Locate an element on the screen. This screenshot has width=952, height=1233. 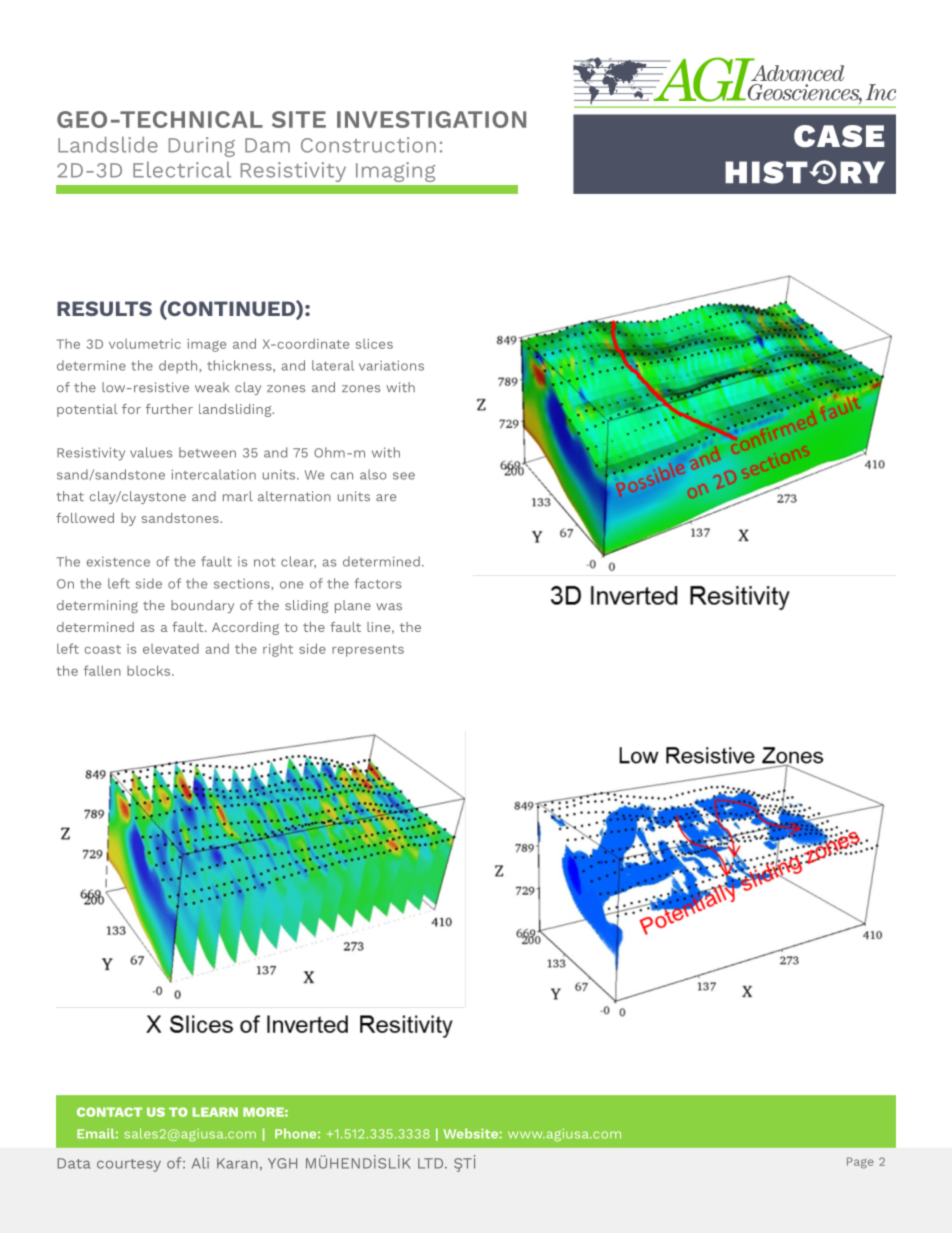
HIST is located at coordinates (767, 172).
